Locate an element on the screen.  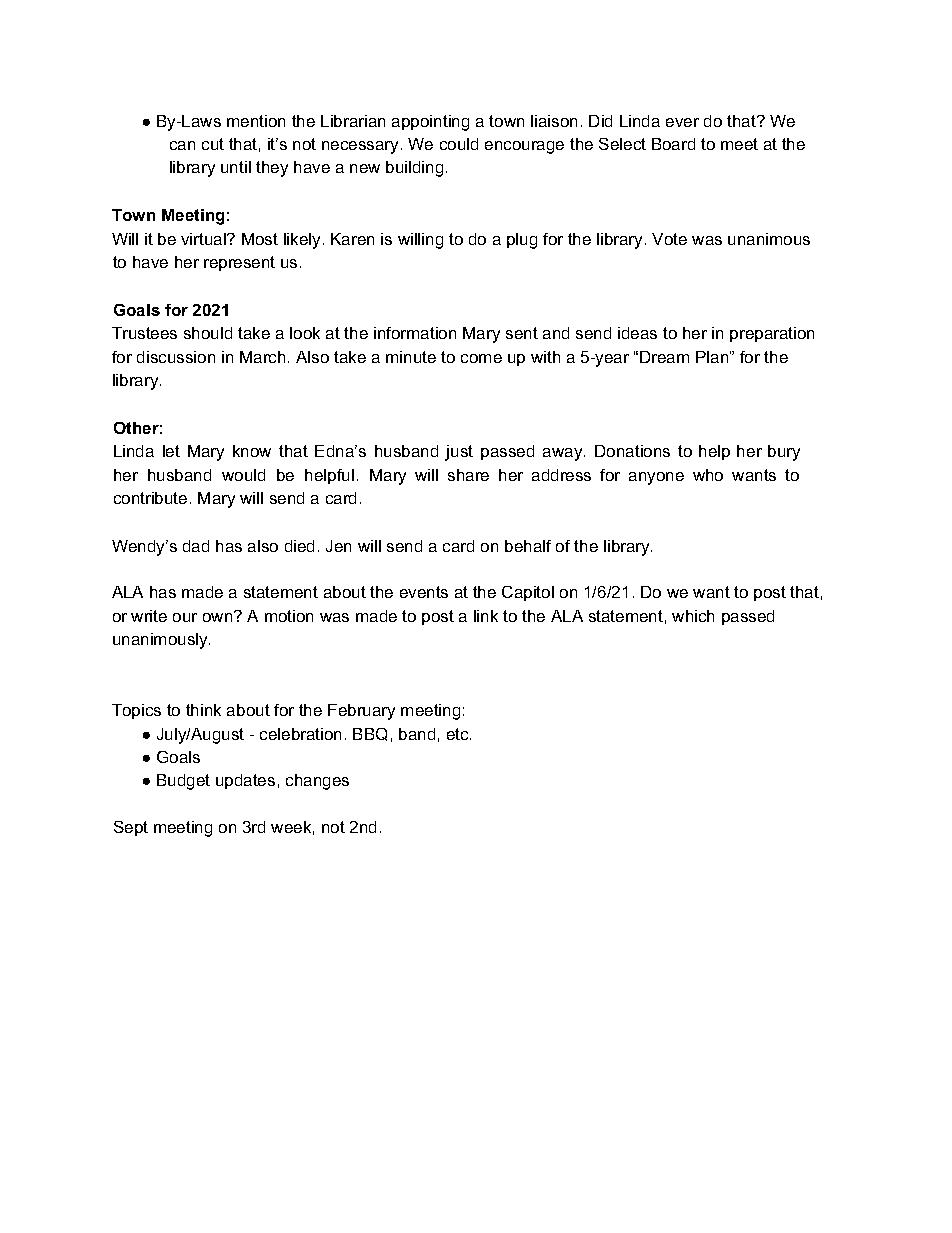
etc is located at coordinates (459, 734).
